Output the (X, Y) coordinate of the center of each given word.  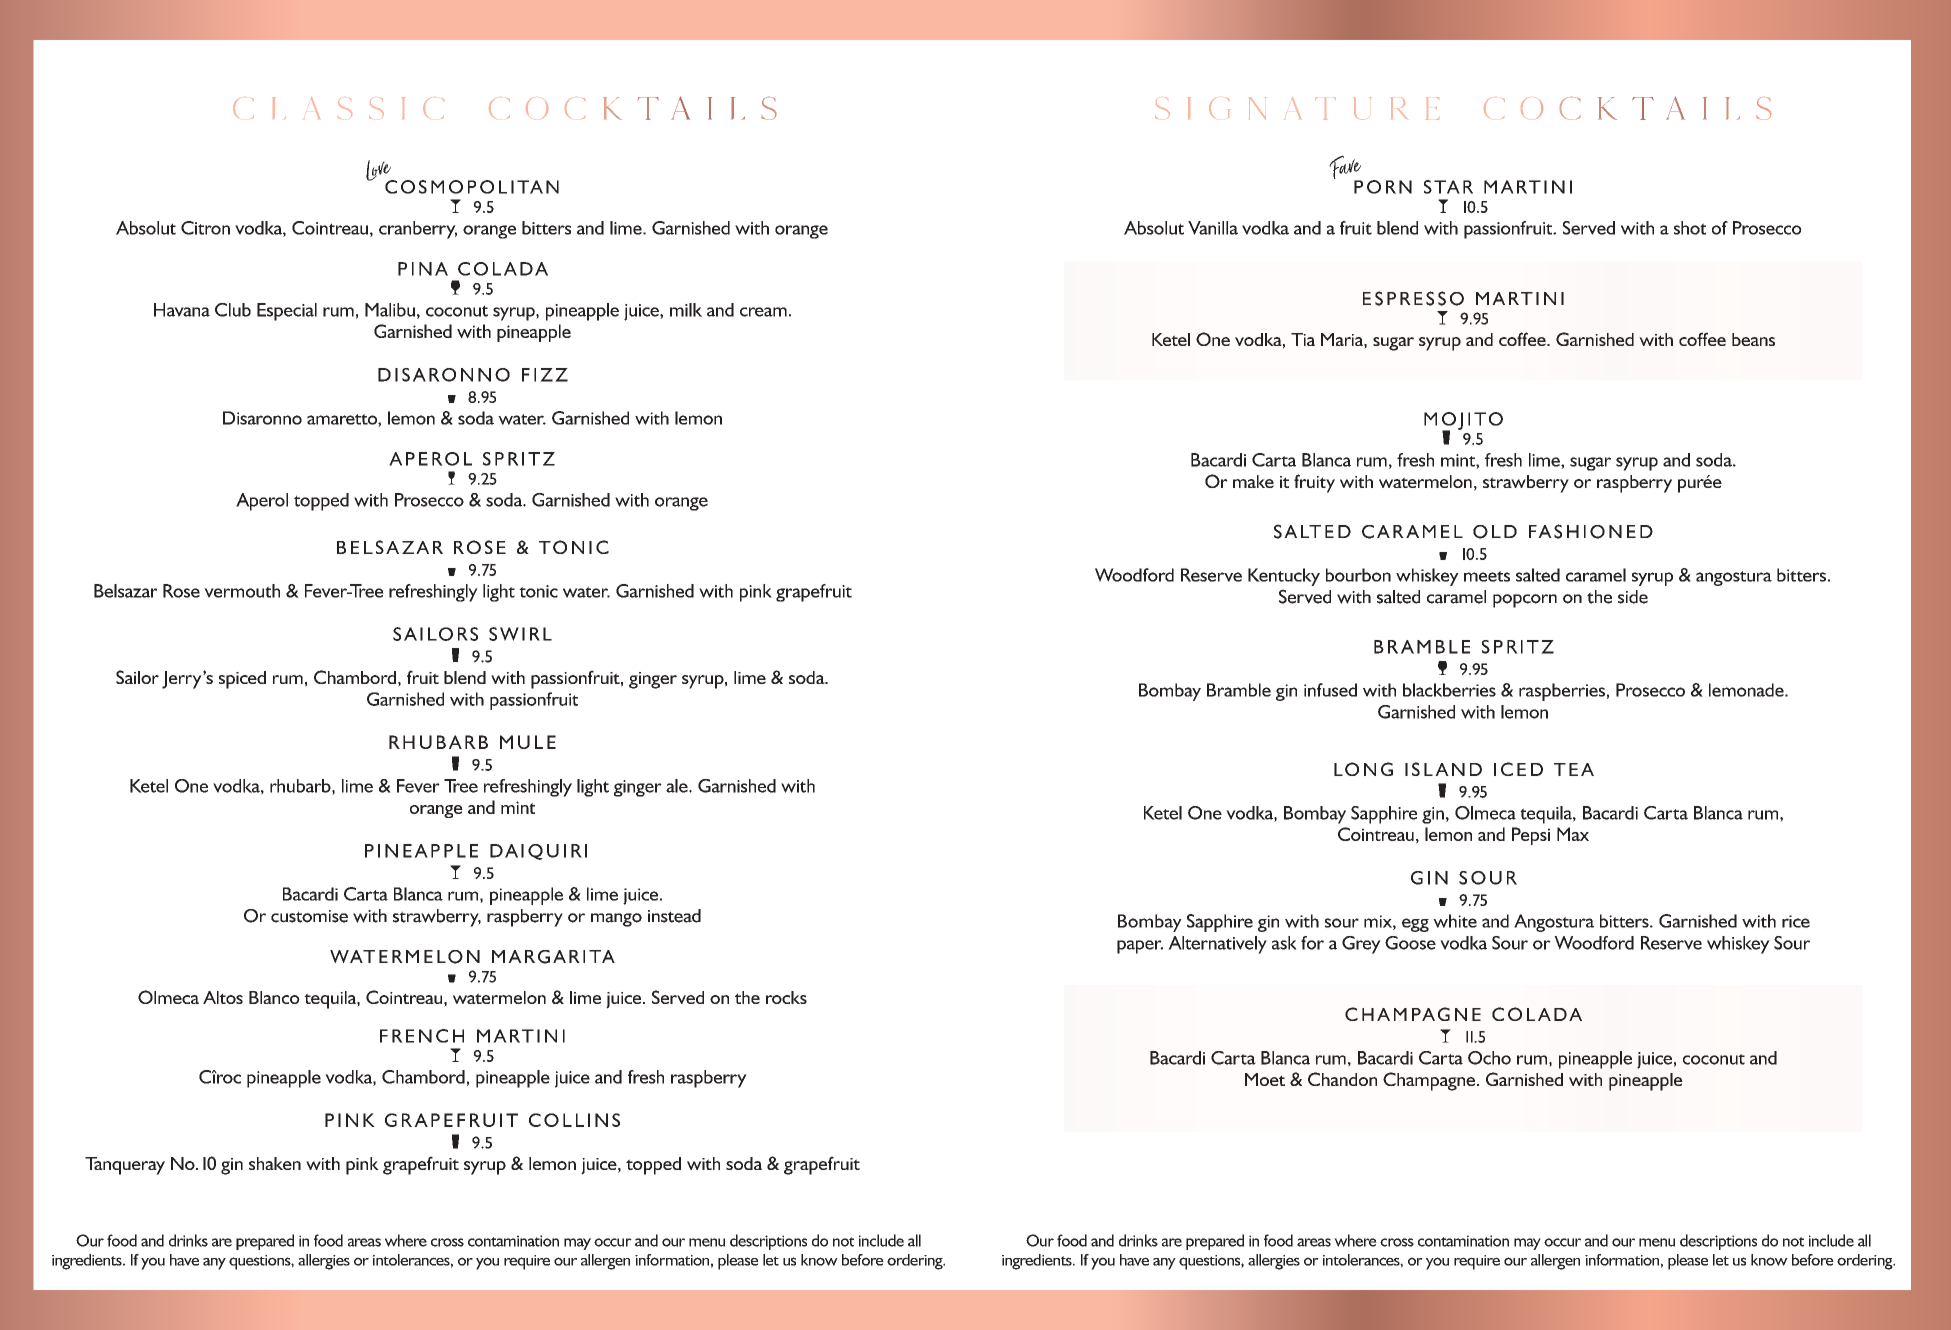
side (1633, 597)
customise (309, 916)
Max (1573, 834)
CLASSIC (338, 108)
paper (1140, 947)
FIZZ (545, 375)
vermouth (242, 591)
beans (1753, 339)
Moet (1265, 1079)
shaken (275, 1163)
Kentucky (1284, 577)
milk (686, 310)
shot (1690, 228)
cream (763, 312)
